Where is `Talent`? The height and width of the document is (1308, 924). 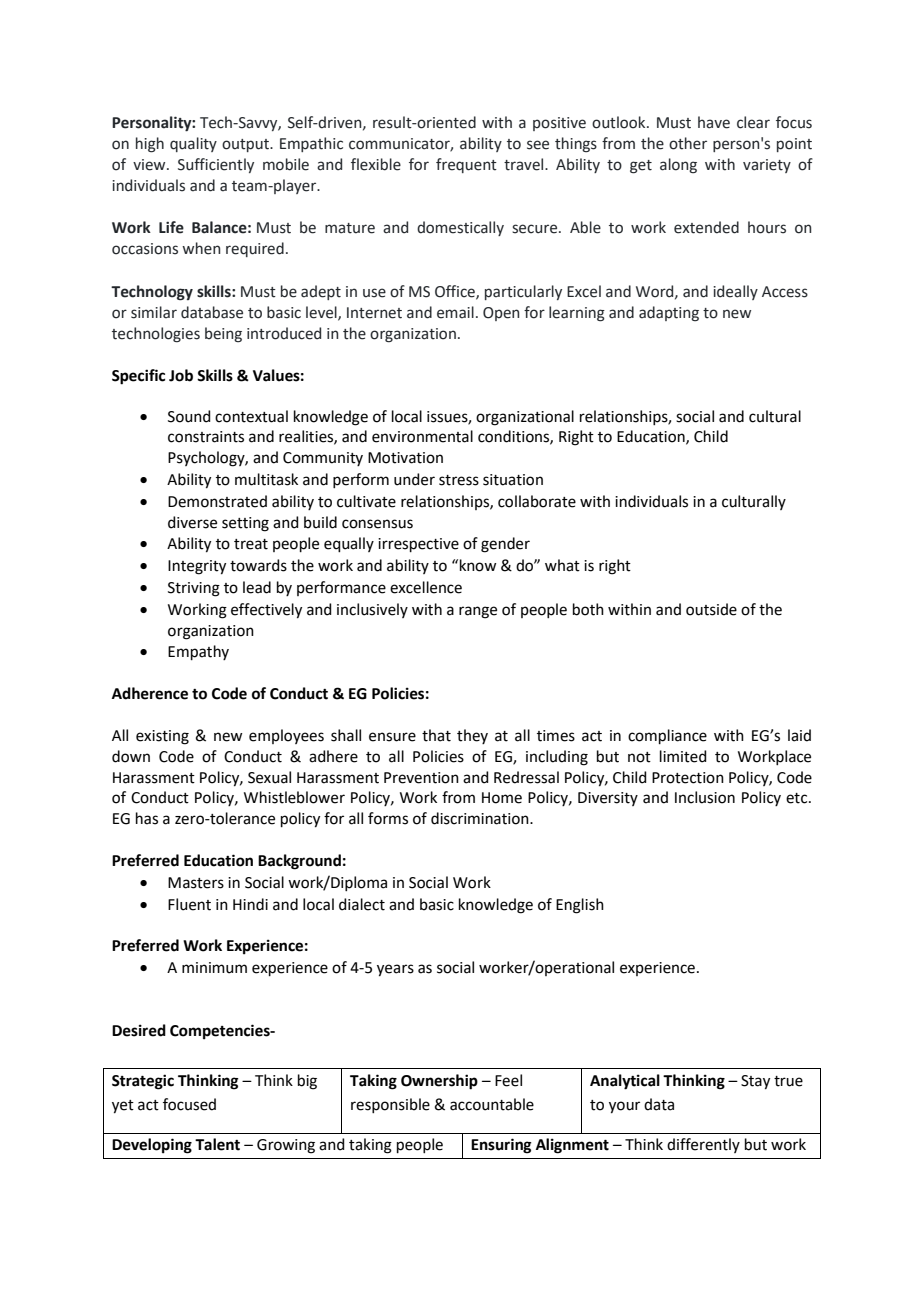
Talent is located at coordinates (217, 1144).
